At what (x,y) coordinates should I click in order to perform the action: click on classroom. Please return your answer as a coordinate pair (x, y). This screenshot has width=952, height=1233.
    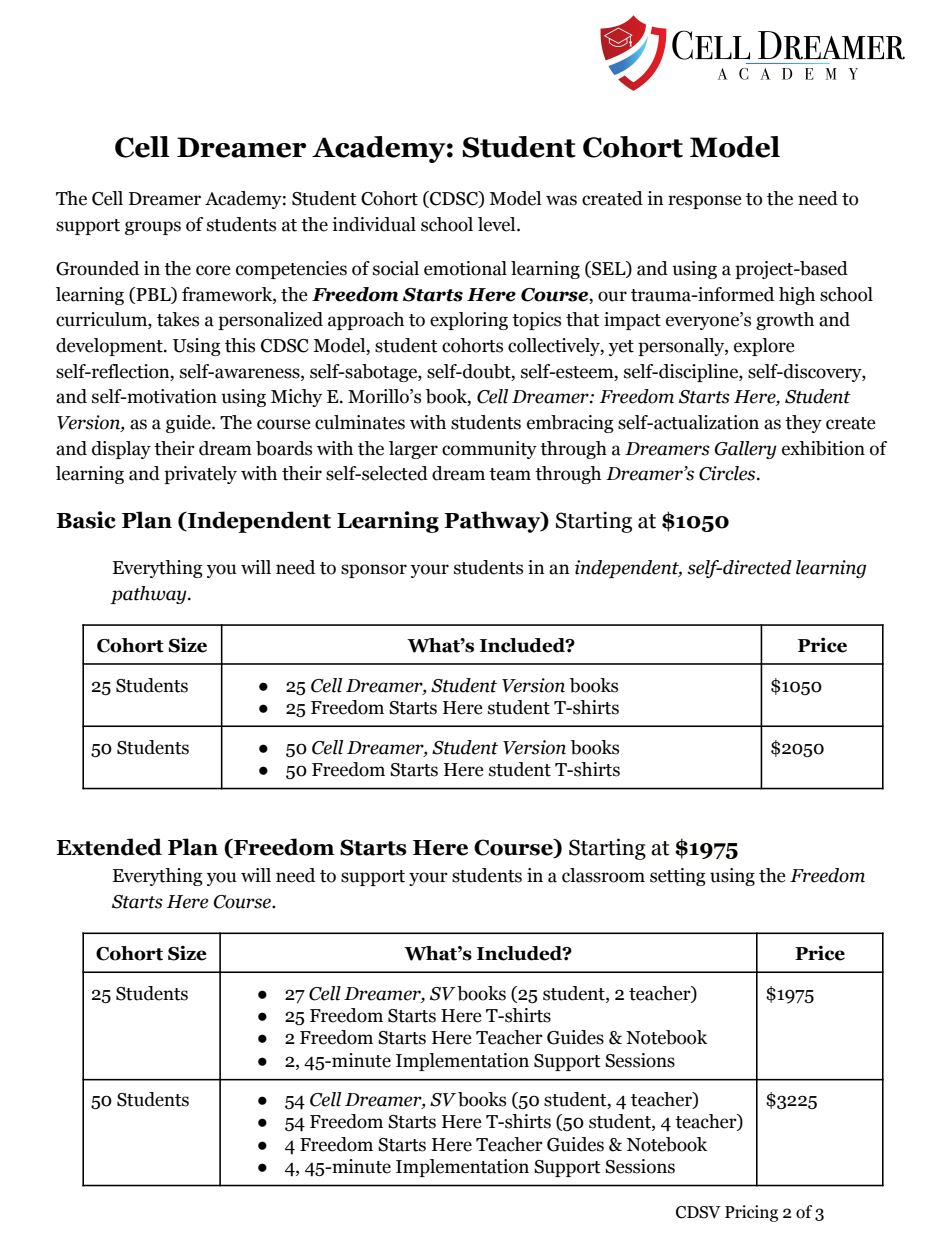
    Looking at the image, I should click on (603, 875).
